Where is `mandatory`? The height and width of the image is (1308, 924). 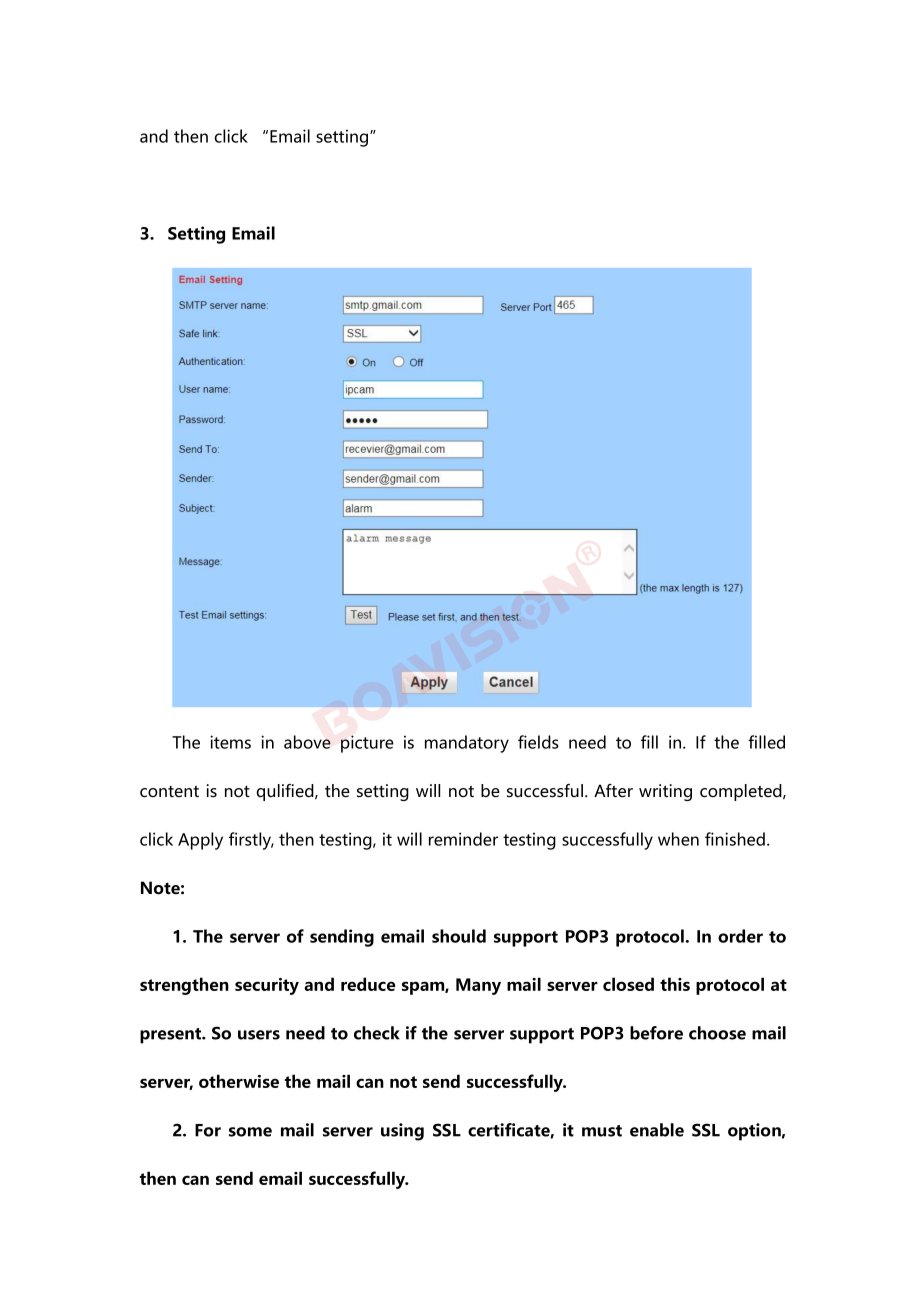
mandatory is located at coordinates (467, 744).
